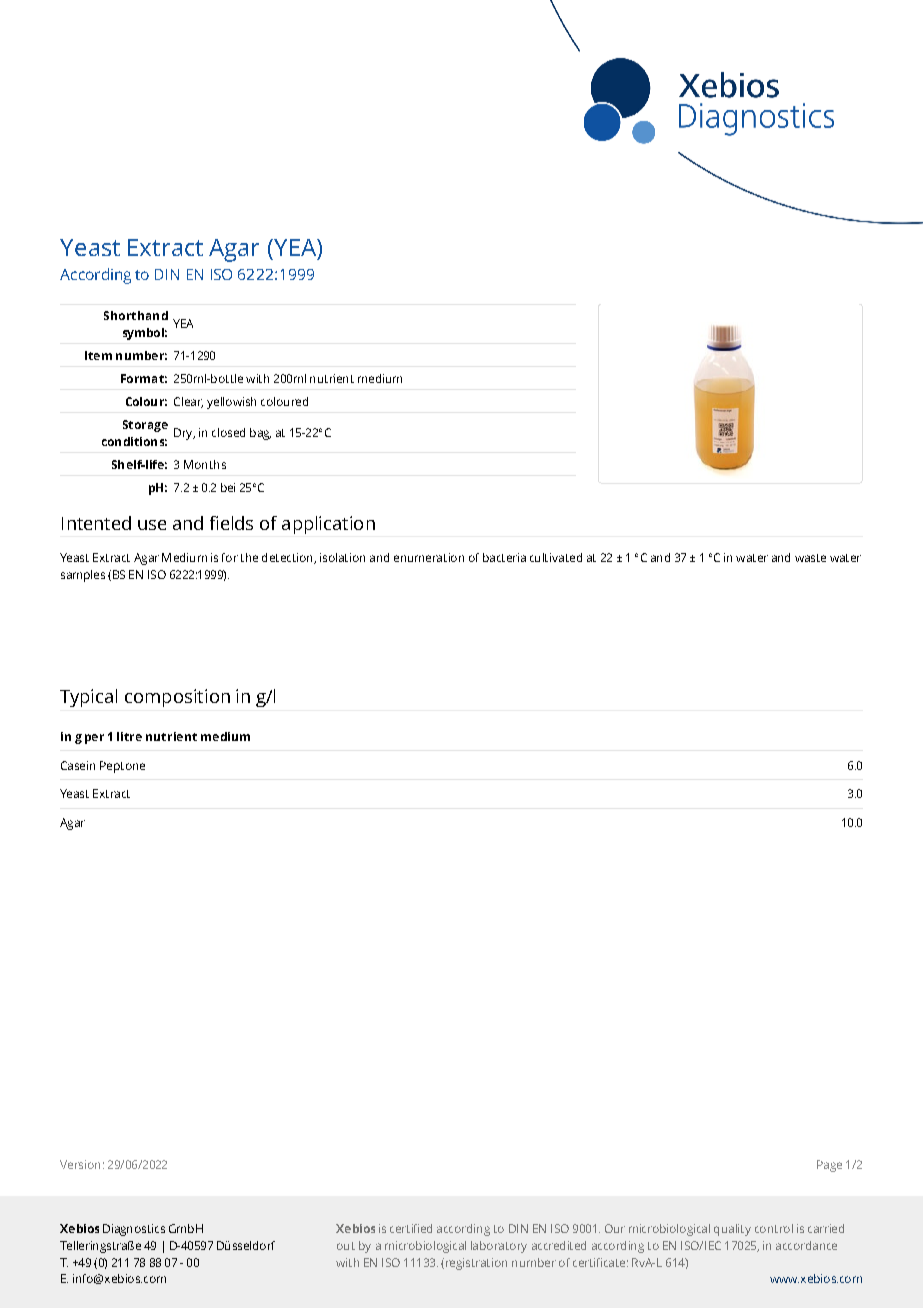 The height and width of the image is (1308, 924). What do you see at coordinates (177, 698) in the image?
I see `composition` at bounding box center [177, 698].
